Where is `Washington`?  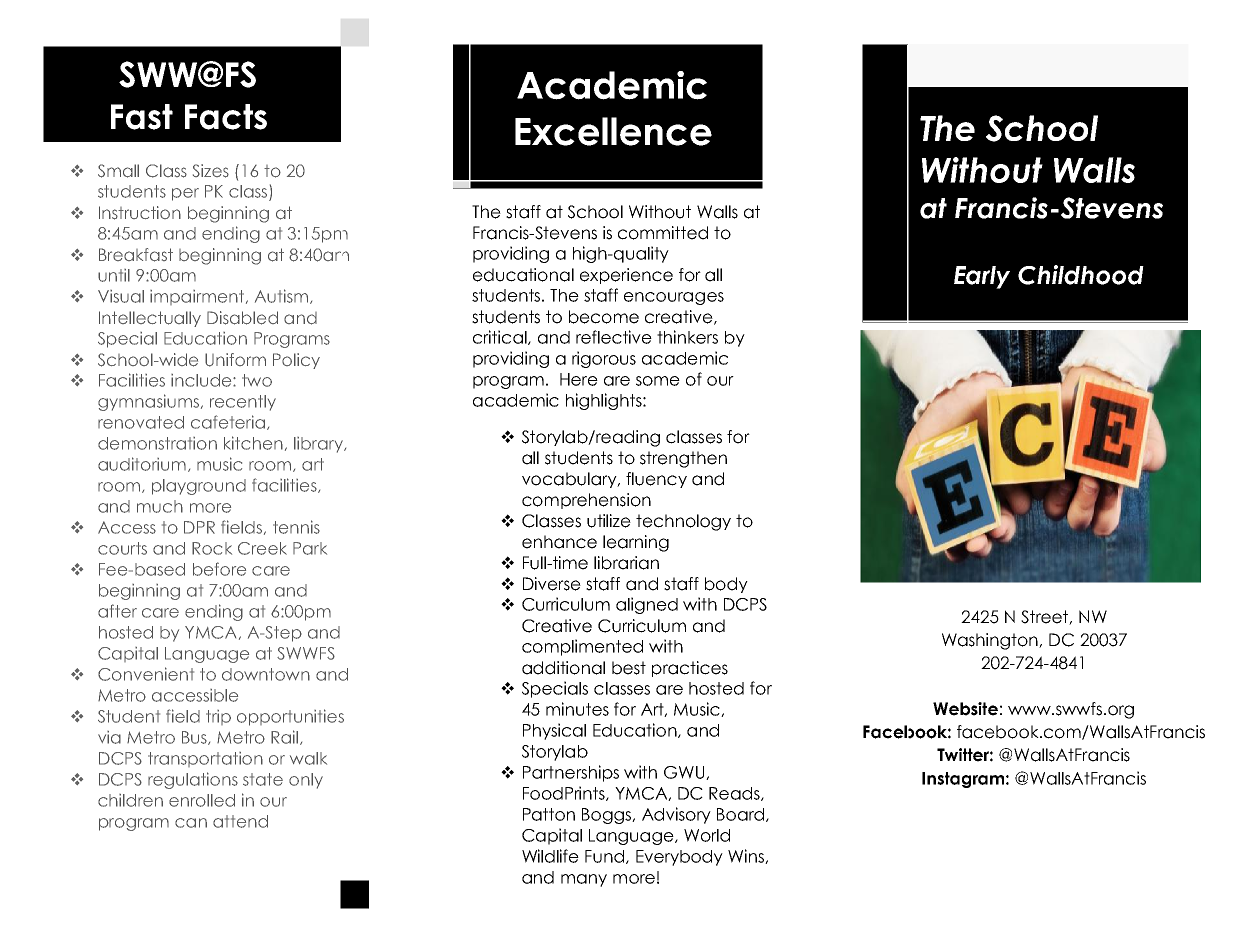 Washington is located at coordinates (991, 641).
